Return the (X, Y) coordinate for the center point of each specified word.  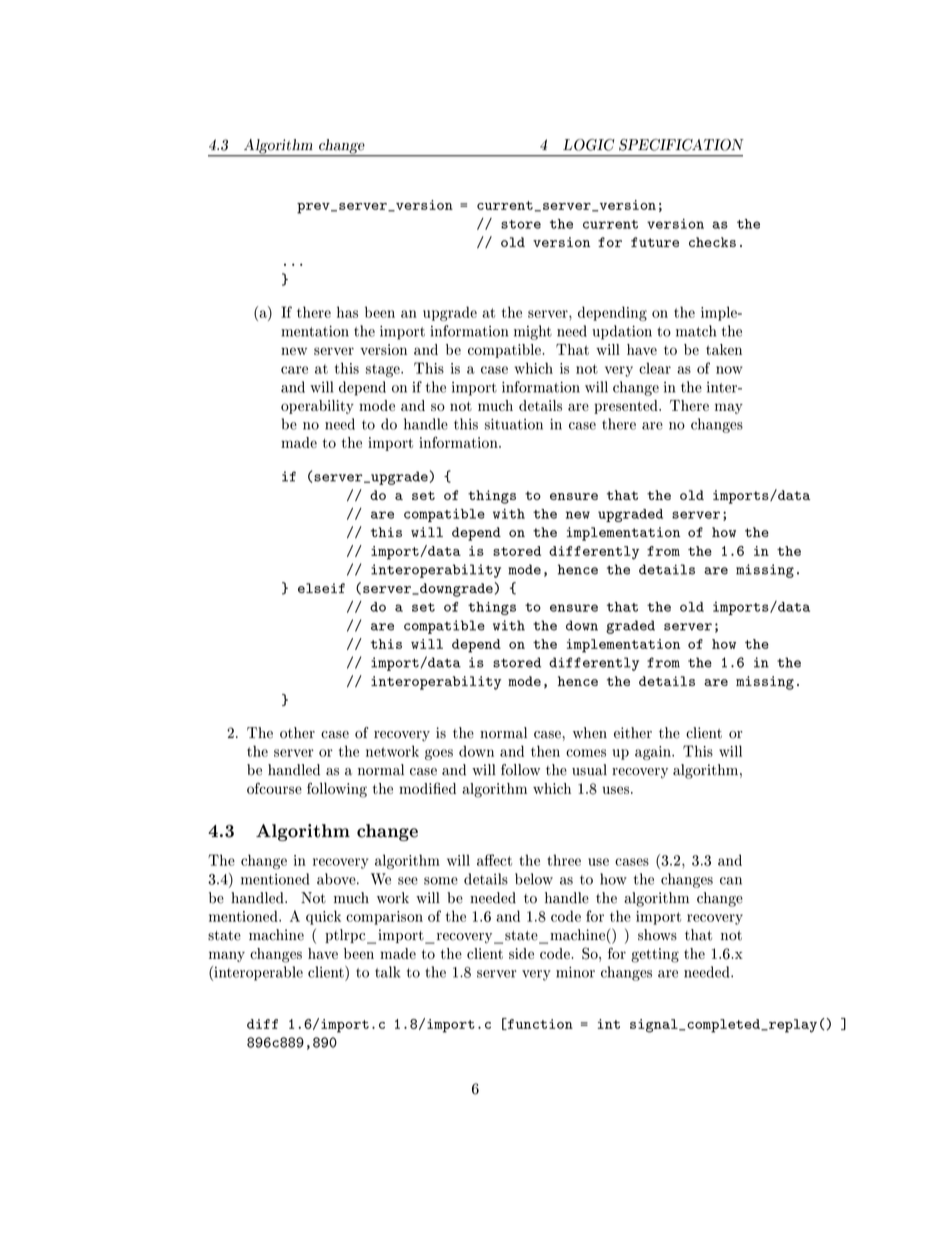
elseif (321, 588)
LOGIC (589, 145)
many (227, 956)
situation (514, 424)
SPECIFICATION (681, 145)
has (347, 312)
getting (655, 955)
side (521, 953)
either (633, 733)
